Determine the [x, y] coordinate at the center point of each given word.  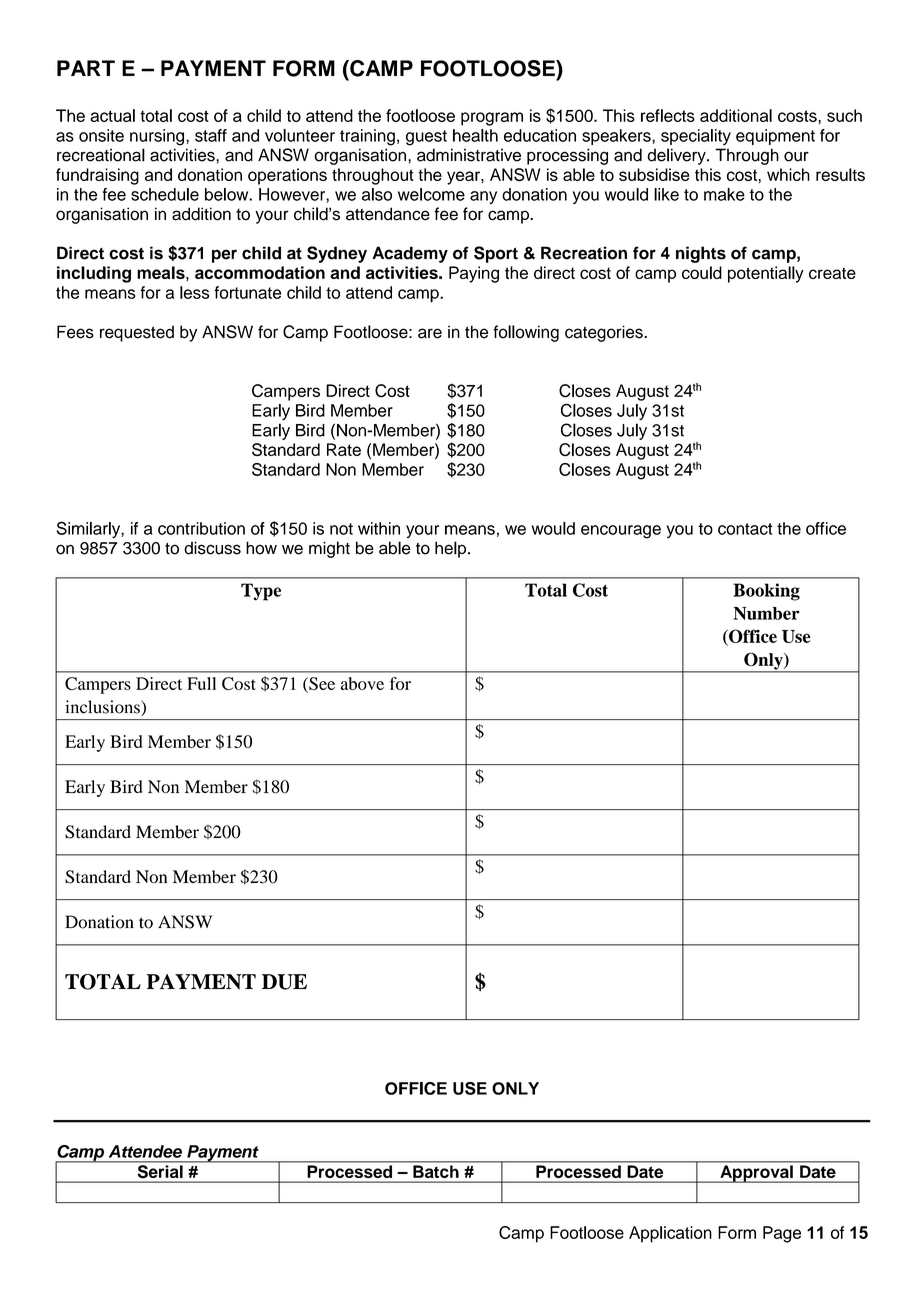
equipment [775, 137]
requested [137, 333]
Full [201, 683]
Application [670, 1234]
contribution [201, 528]
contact [745, 529]
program [492, 119]
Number [766, 613]
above [362, 683]
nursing [157, 137]
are [430, 333]
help [452, 549]
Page [782, 1234]
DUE [284, 982]
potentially [766, 274]
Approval [756, 1174]
